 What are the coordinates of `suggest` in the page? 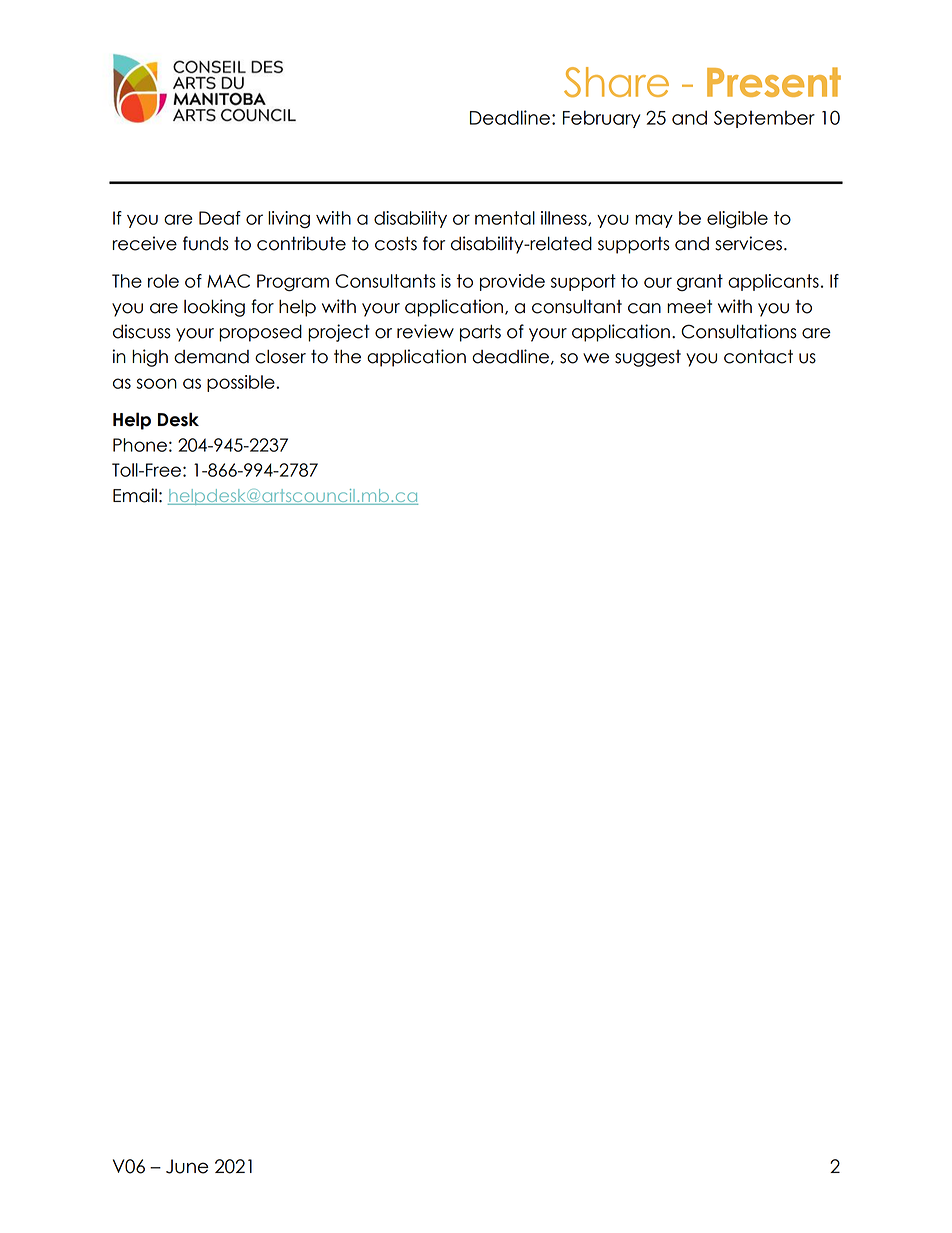 It's located at (648, 358).
